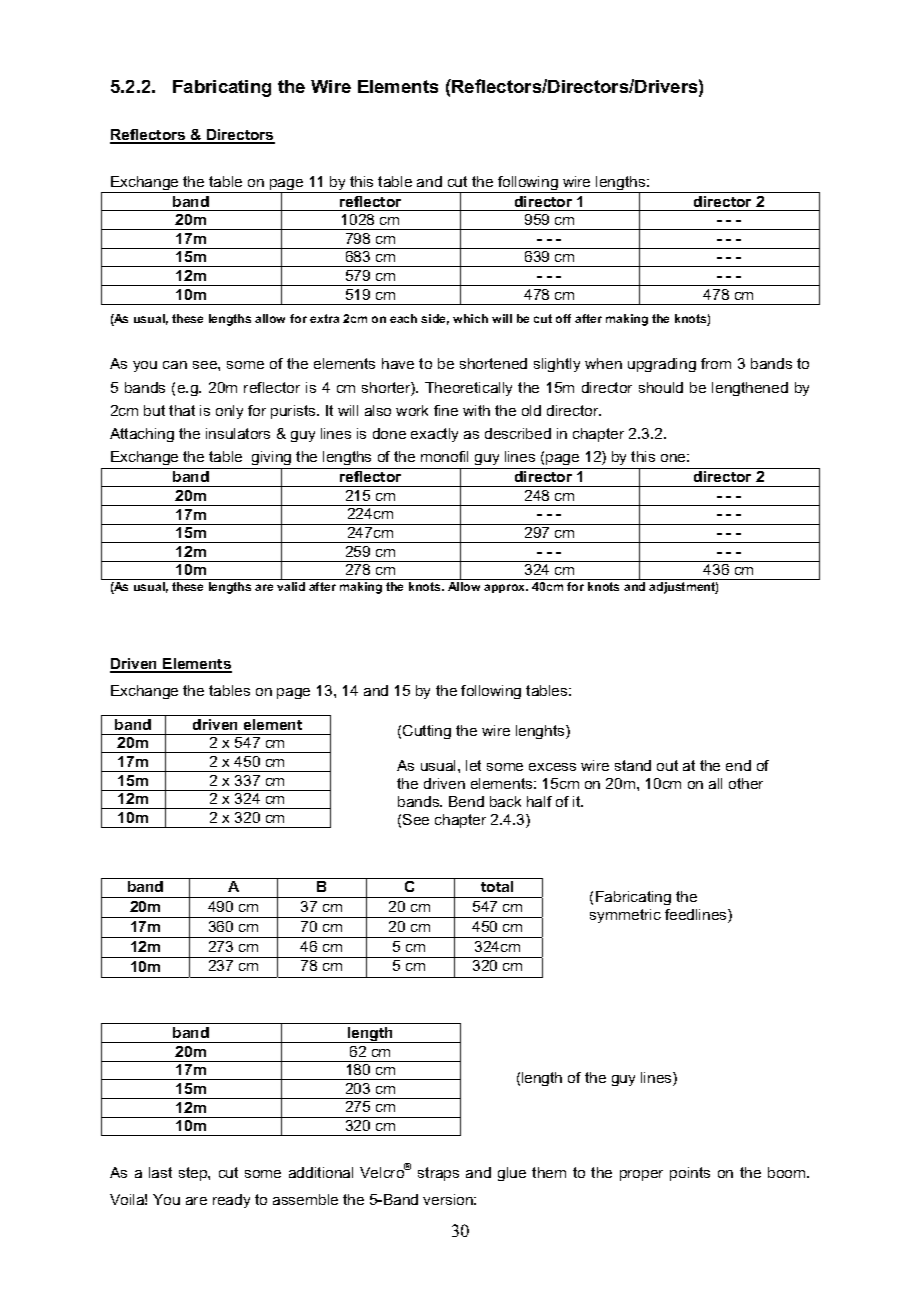  What do you see at coordinates (231, 1201) in the screenshot?
I see `ready` at bounding box center [231, 1201].
